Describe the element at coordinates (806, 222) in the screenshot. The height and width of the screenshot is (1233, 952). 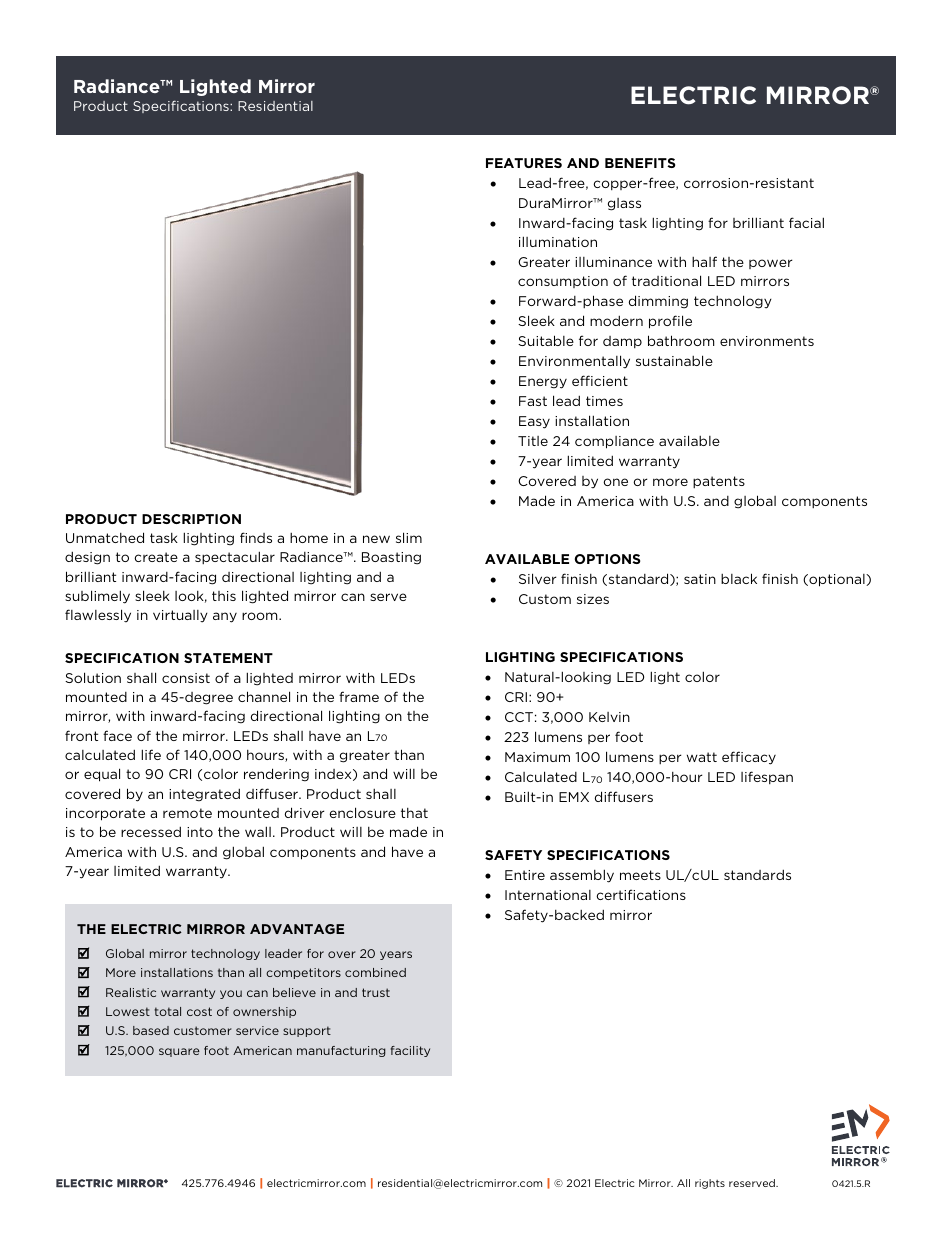
I see `facial` at that location.
